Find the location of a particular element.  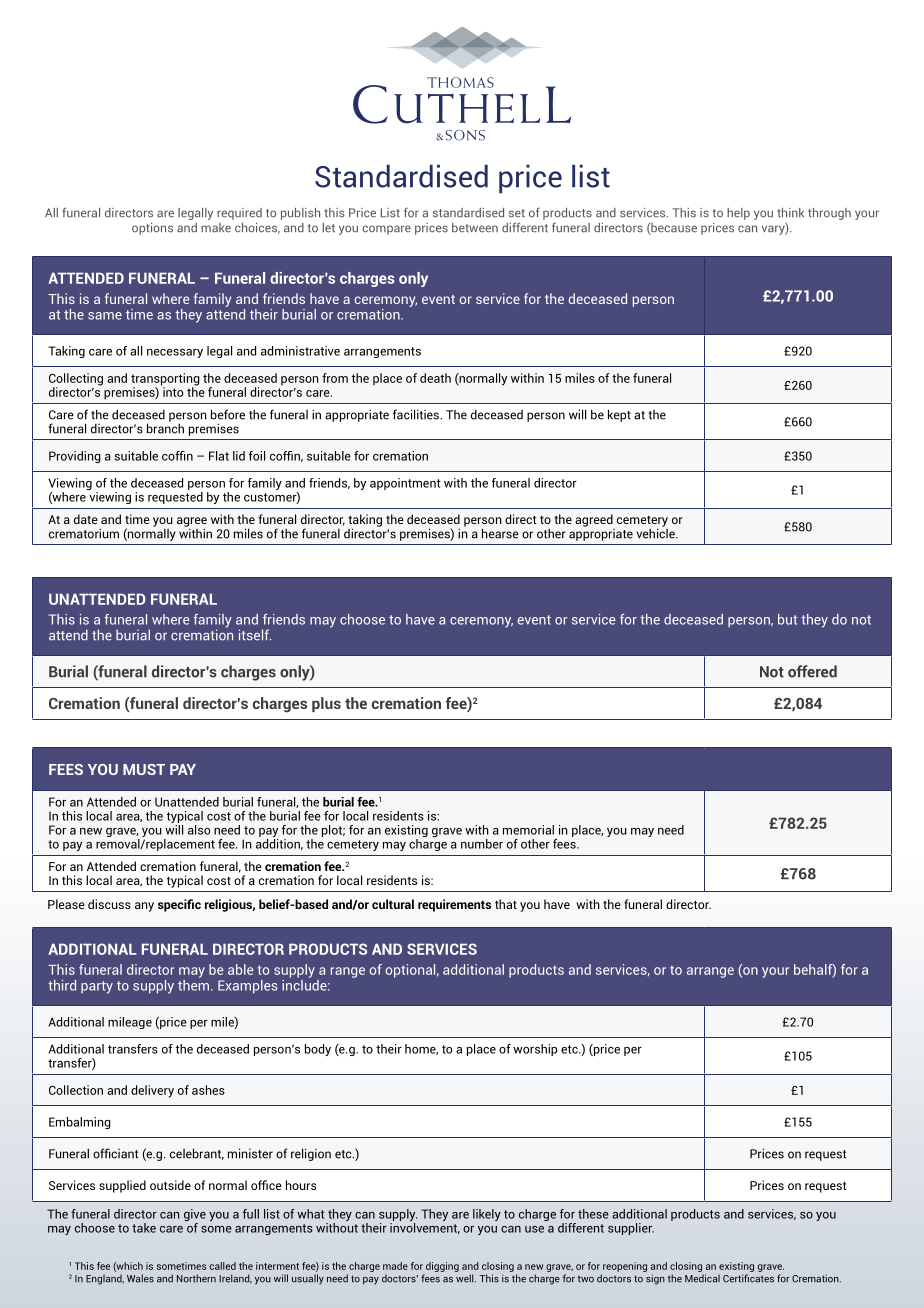

help is located at coordinates (738, 214).
